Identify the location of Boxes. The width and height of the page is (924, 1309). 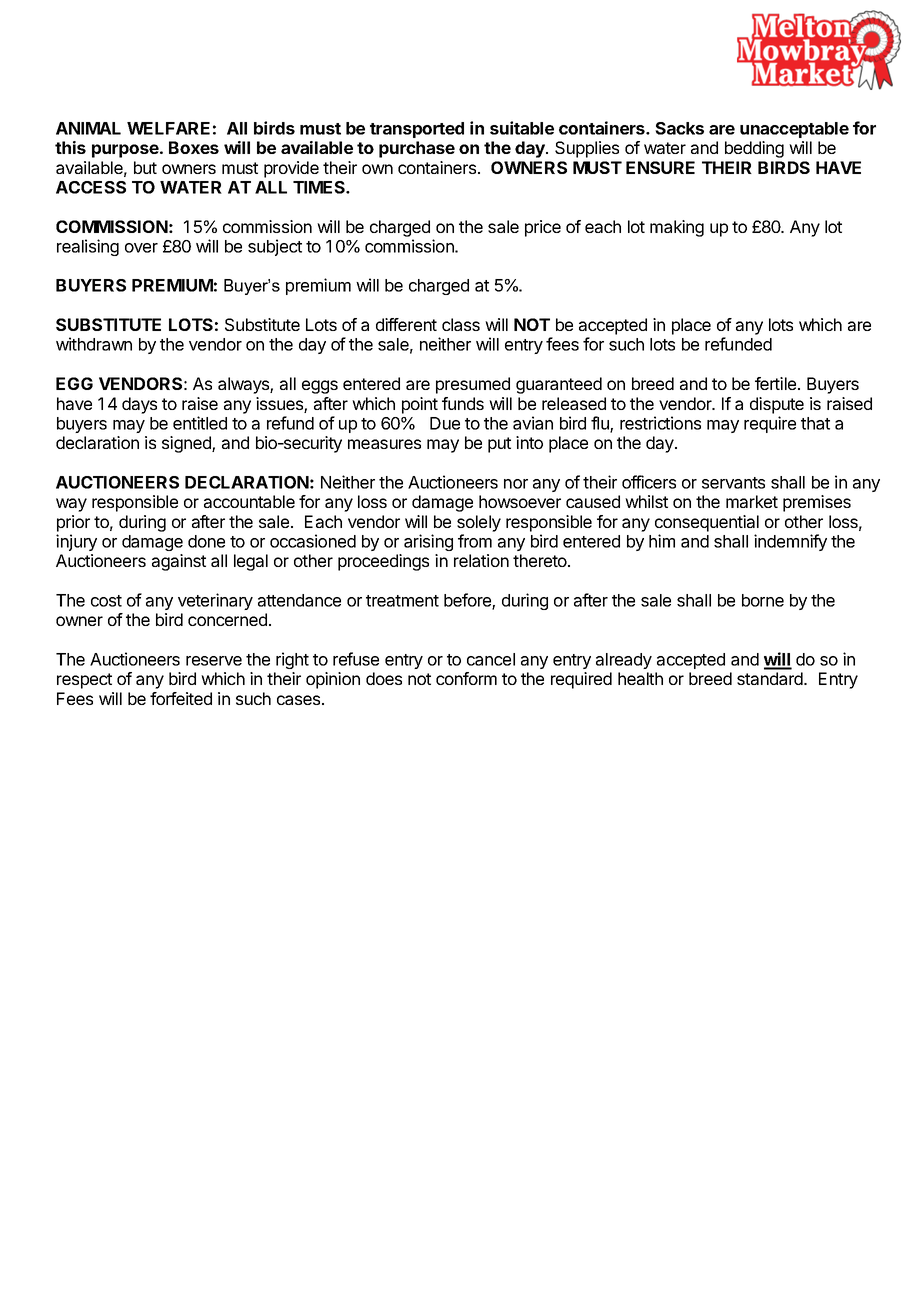
(194, 147).
